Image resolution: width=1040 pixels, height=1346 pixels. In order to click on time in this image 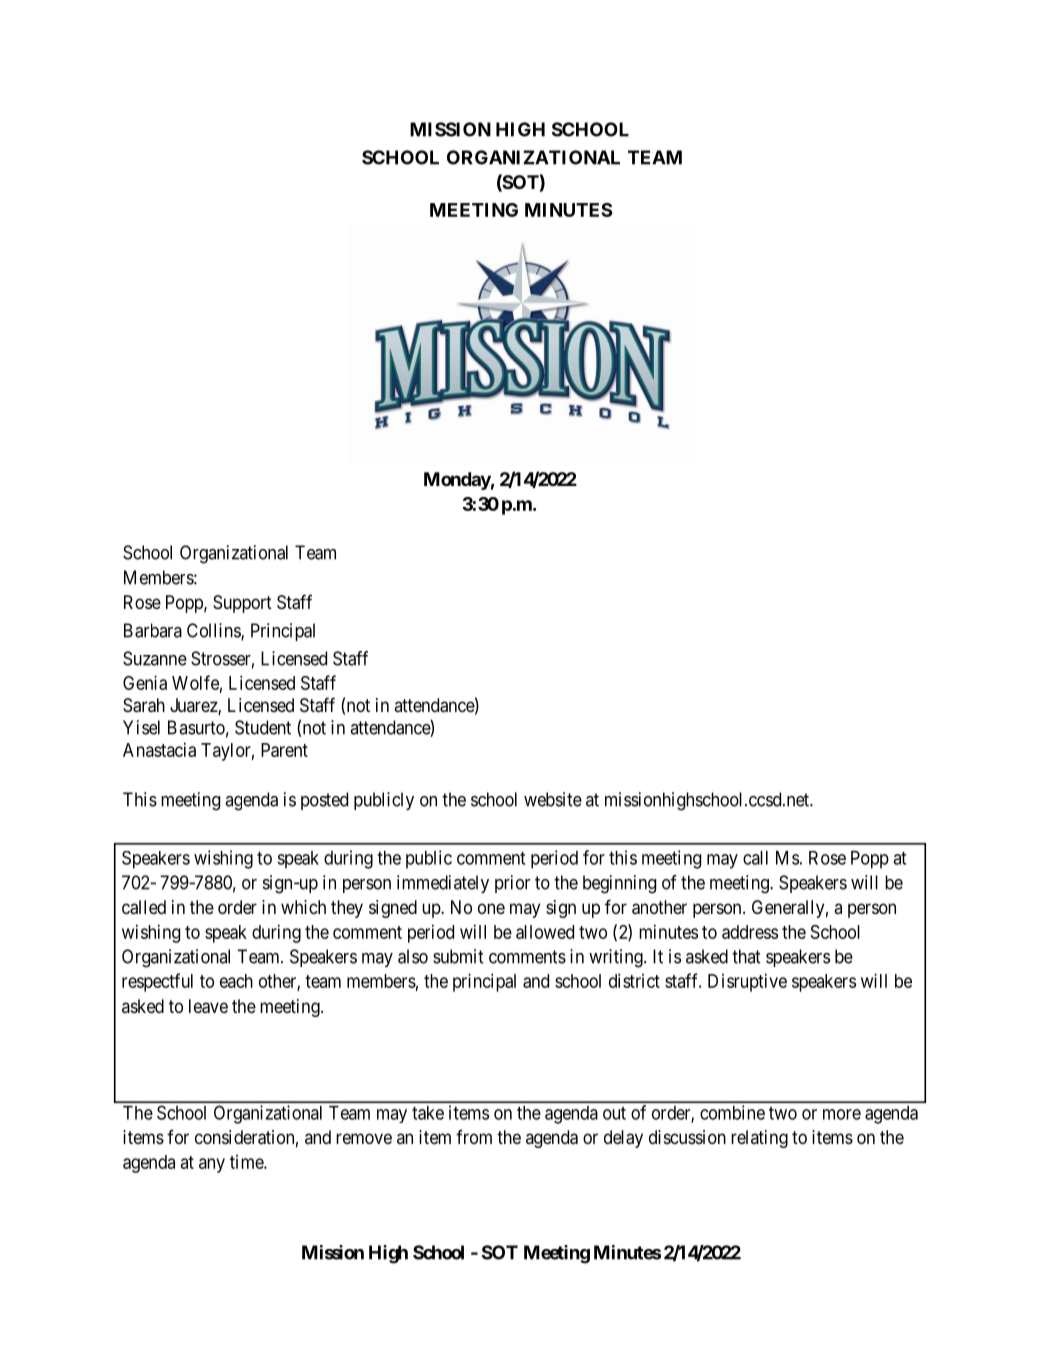, I will do `click(247, 1162)`.
